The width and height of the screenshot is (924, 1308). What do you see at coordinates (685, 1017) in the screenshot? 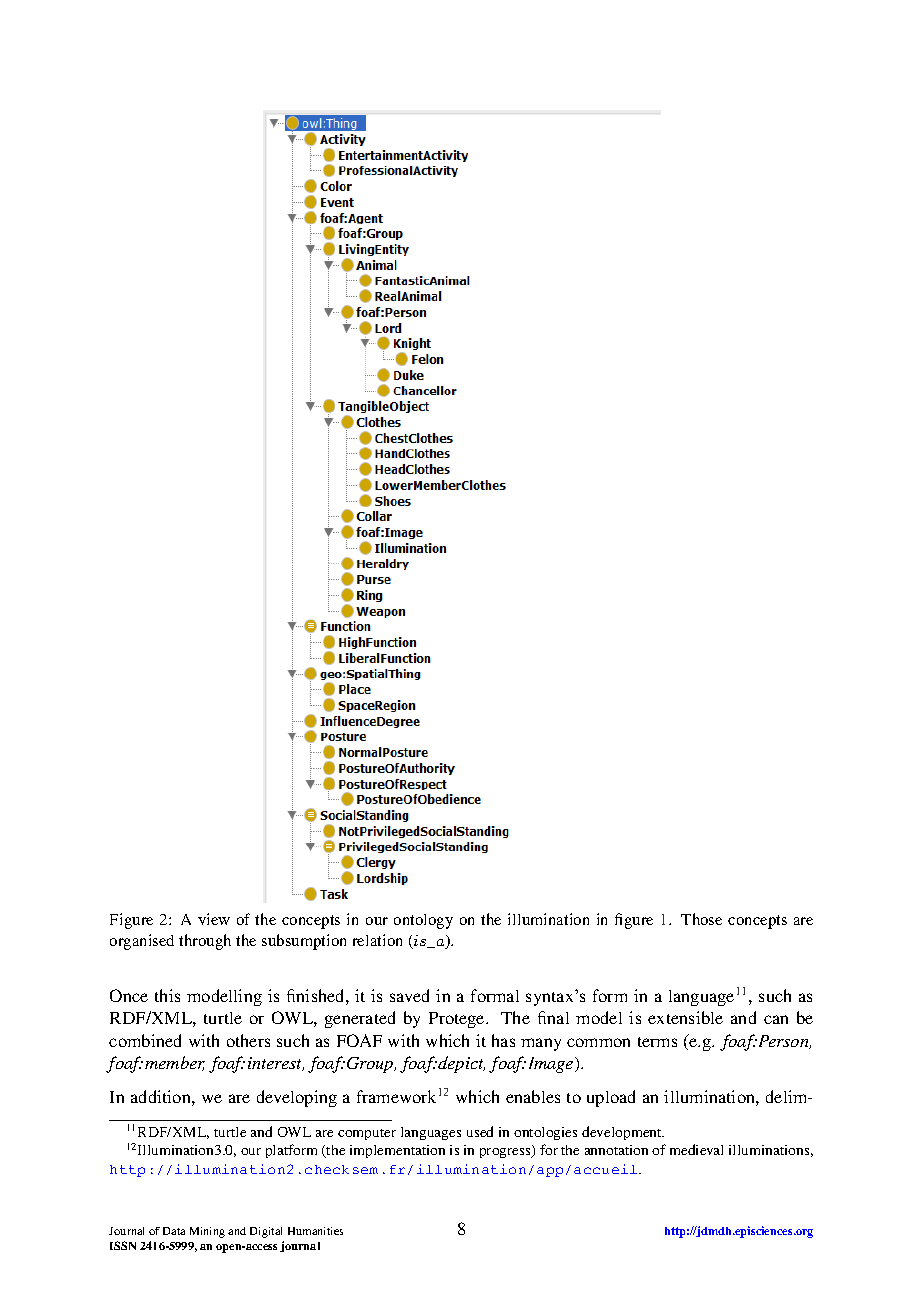
I see `extensible` at bounding box center [685, 1017].
